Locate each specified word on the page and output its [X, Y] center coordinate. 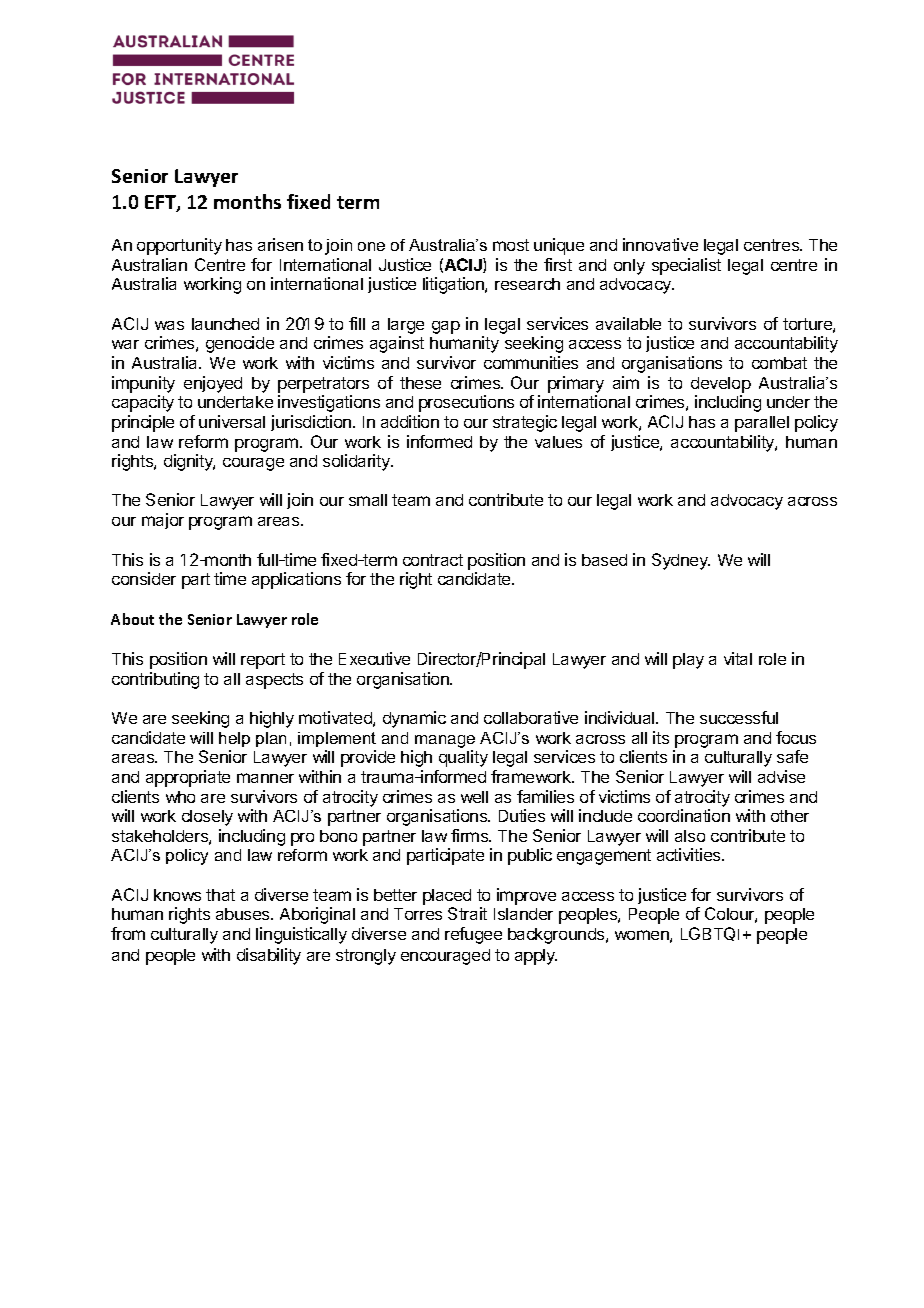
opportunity [179, 246]
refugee [473, 935]
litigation [454, 285]
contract [433, 560]
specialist [686, 266]
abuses [244, 914]
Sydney [681, 561]
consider [144, 578]
